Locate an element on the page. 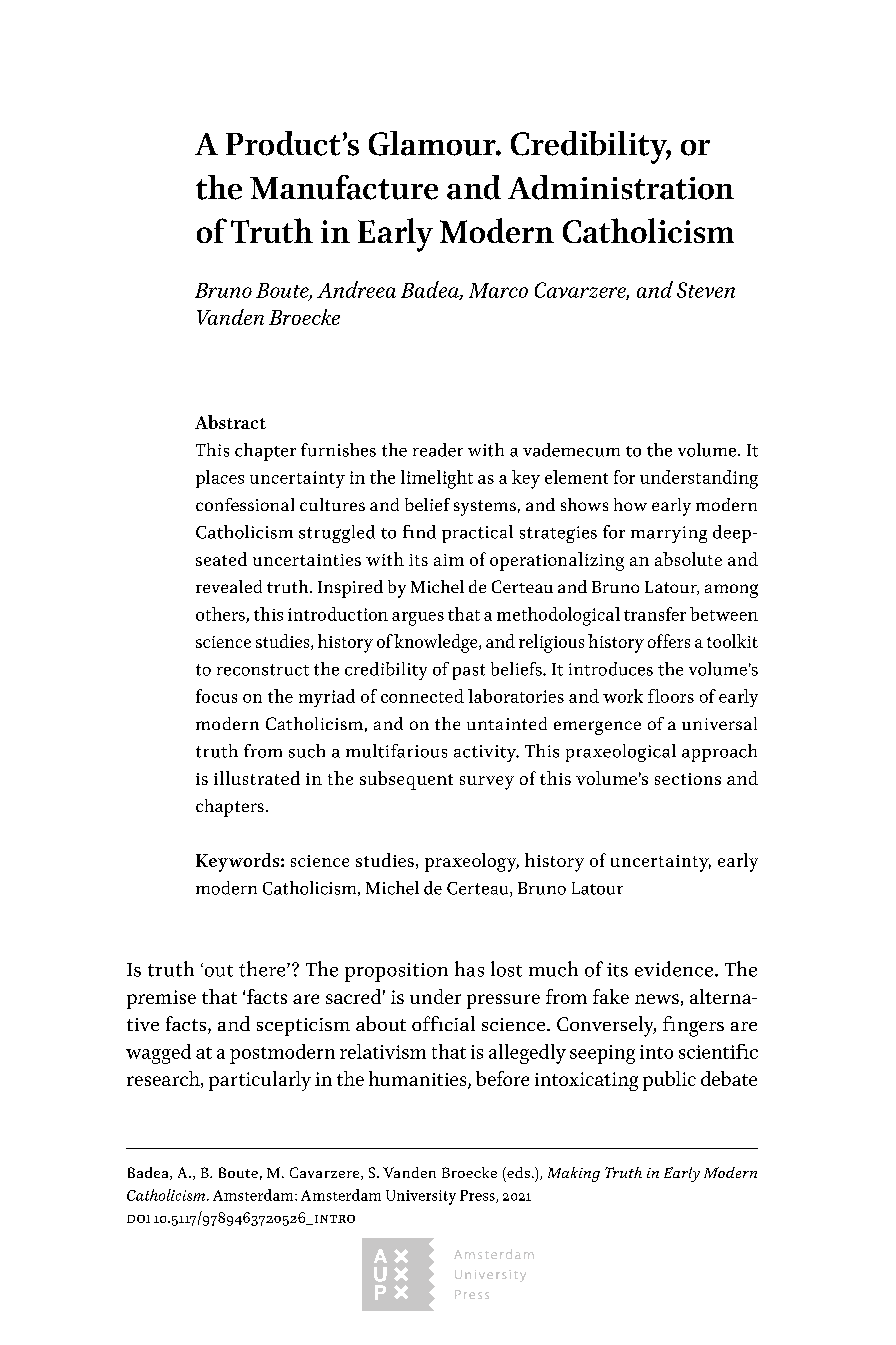 The image size is (896, 1345). Administration is located at coordinates (621, 187).
